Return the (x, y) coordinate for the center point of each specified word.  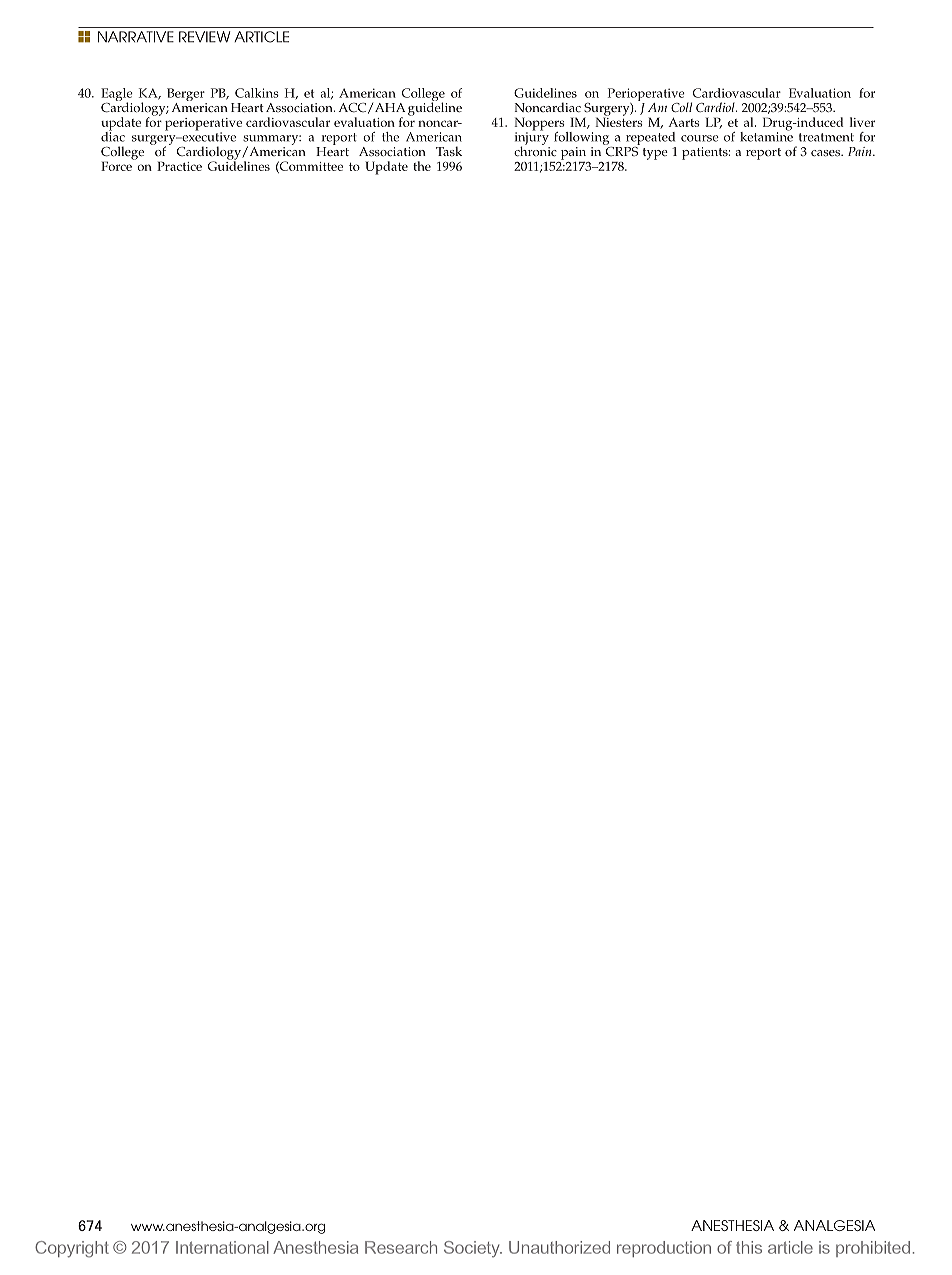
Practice (179, 166)
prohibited (873, 1249)
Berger (187, 96)
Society (473, 1249)
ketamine (766, 135)
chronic (535, 150)
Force (117, 165)
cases (826, 153)
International (222, 1247)
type (655, 154)
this (749, 1247)
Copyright (72, 1249)
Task (449, 151)
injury (532, 138)
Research (401, 1247)
